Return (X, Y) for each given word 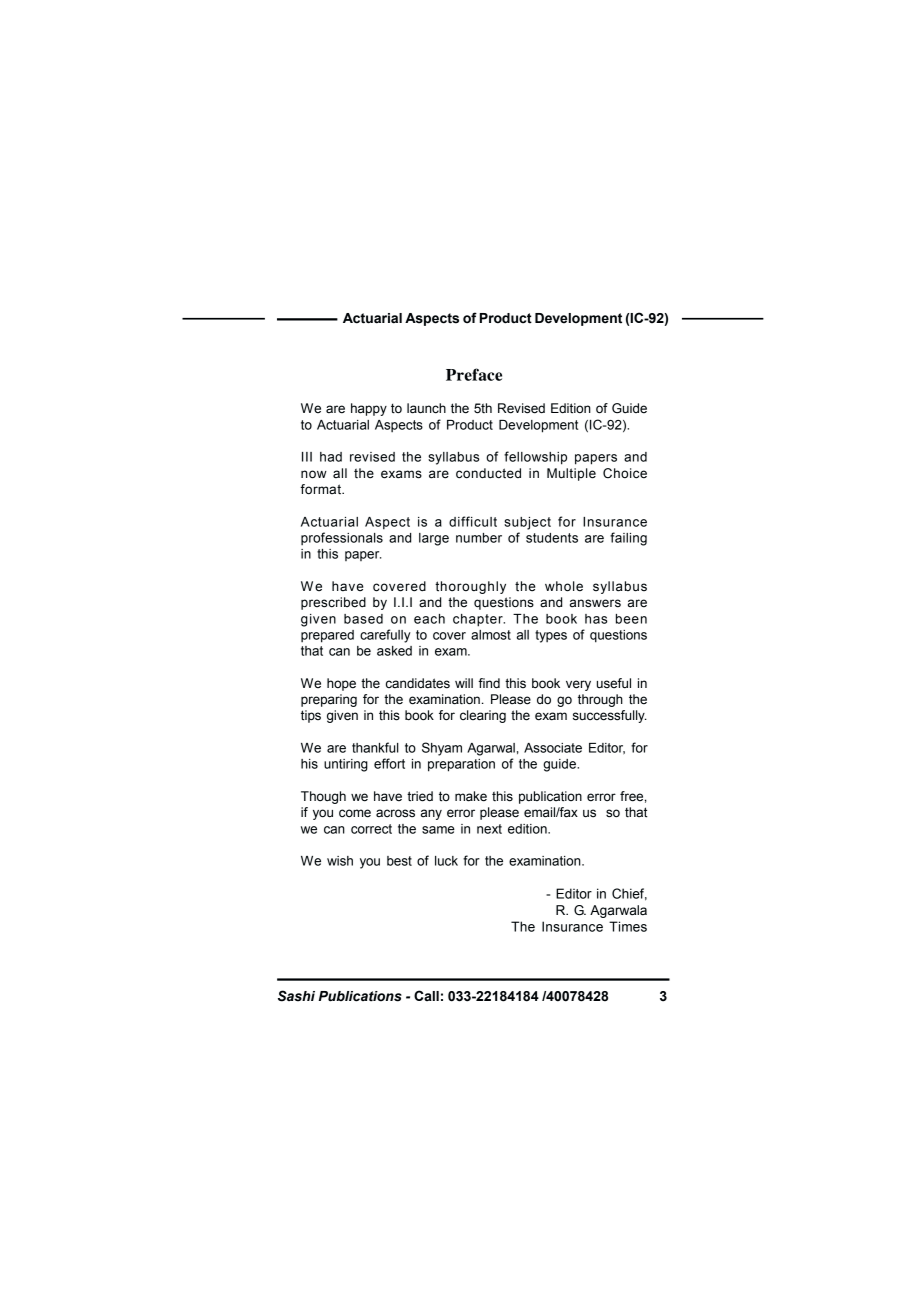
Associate (553, 748)
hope (341, 684)
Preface (474, 374)
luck (446, 861)
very (578, 685)
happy (369, 409)
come (355, 813)
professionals (342, 538)
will (464, 683)
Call (426, 995)
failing (628, 539)
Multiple (571, 474)
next (489, 829)
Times (628, 926)
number (479, 538)
